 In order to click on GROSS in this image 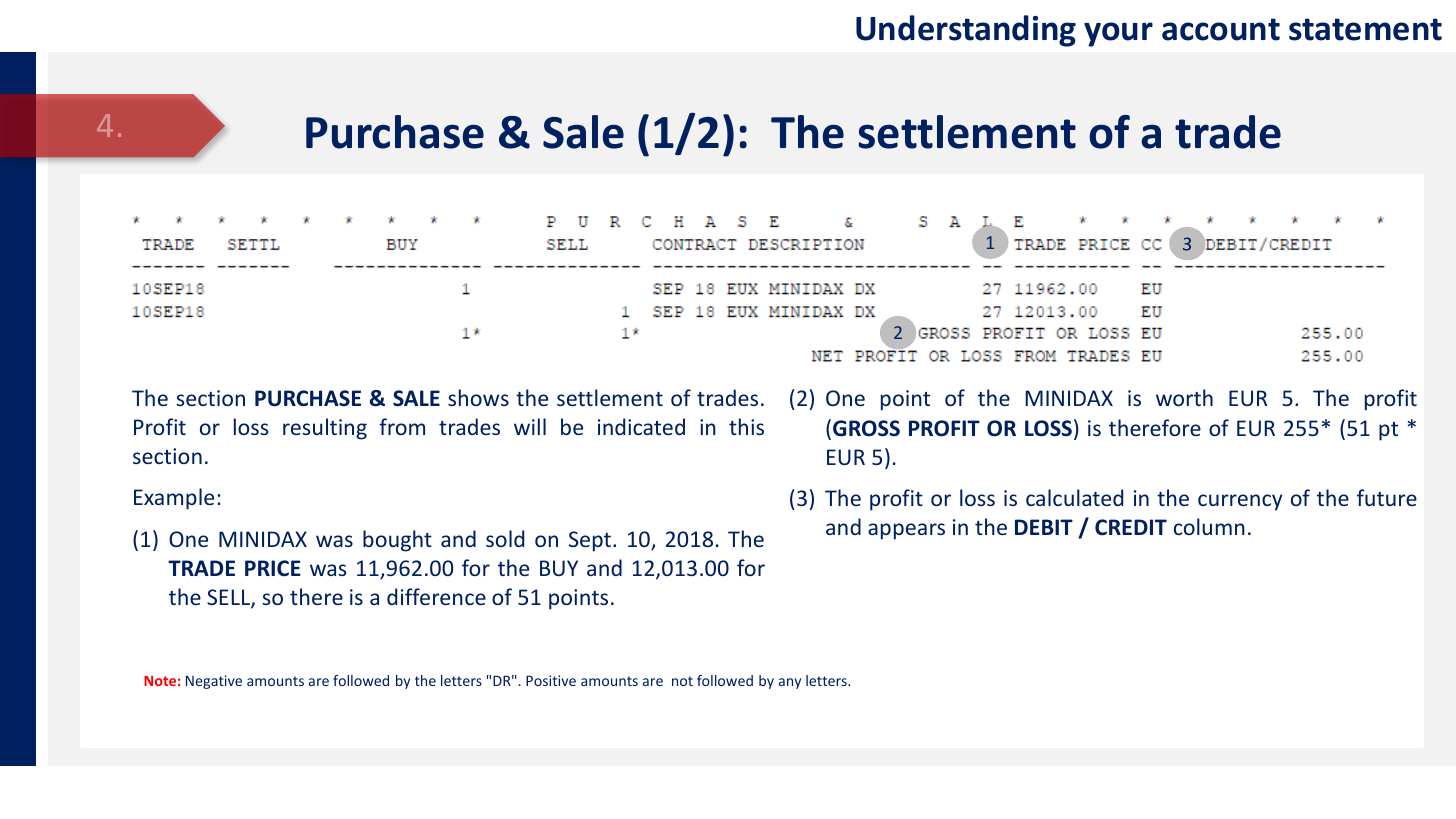, I will do `click(866, 428)`.
